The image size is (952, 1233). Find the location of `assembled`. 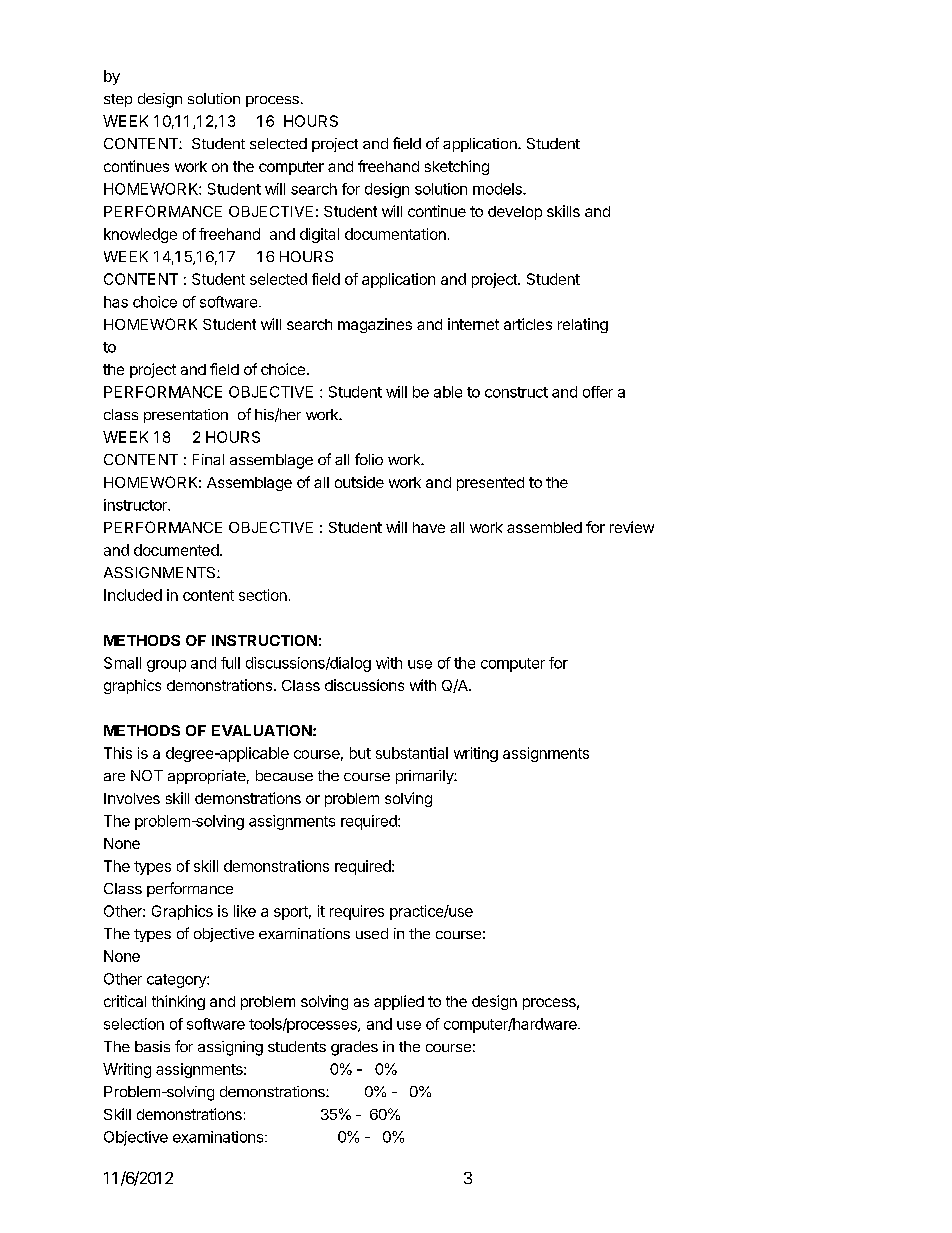

assembled is located at coordinates (544, 527).
